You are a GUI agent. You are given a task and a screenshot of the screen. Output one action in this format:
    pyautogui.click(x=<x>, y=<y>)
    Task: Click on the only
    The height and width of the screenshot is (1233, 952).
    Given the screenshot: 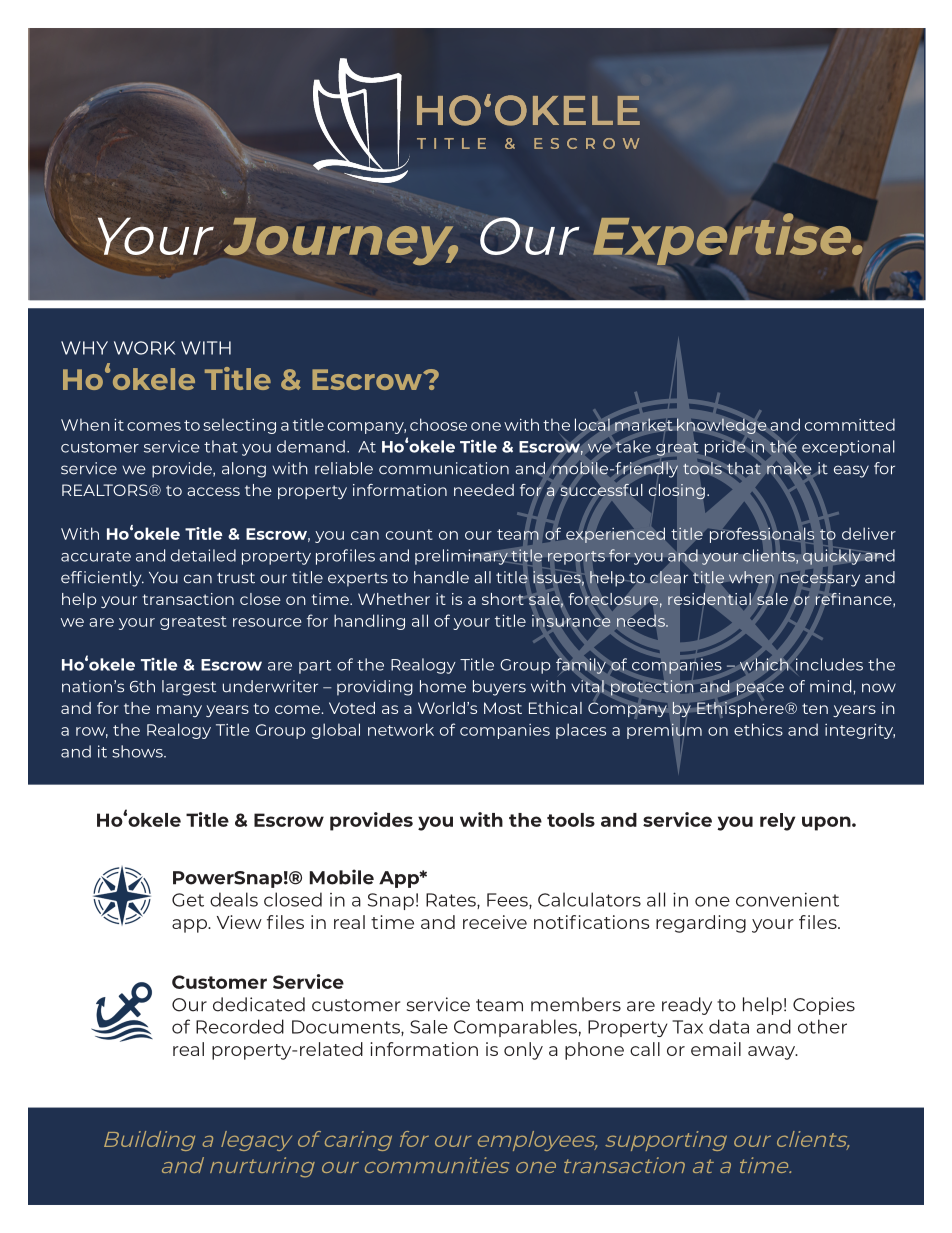 What is the action you would take?
    pyautogui.click(x=523, y=1051)
